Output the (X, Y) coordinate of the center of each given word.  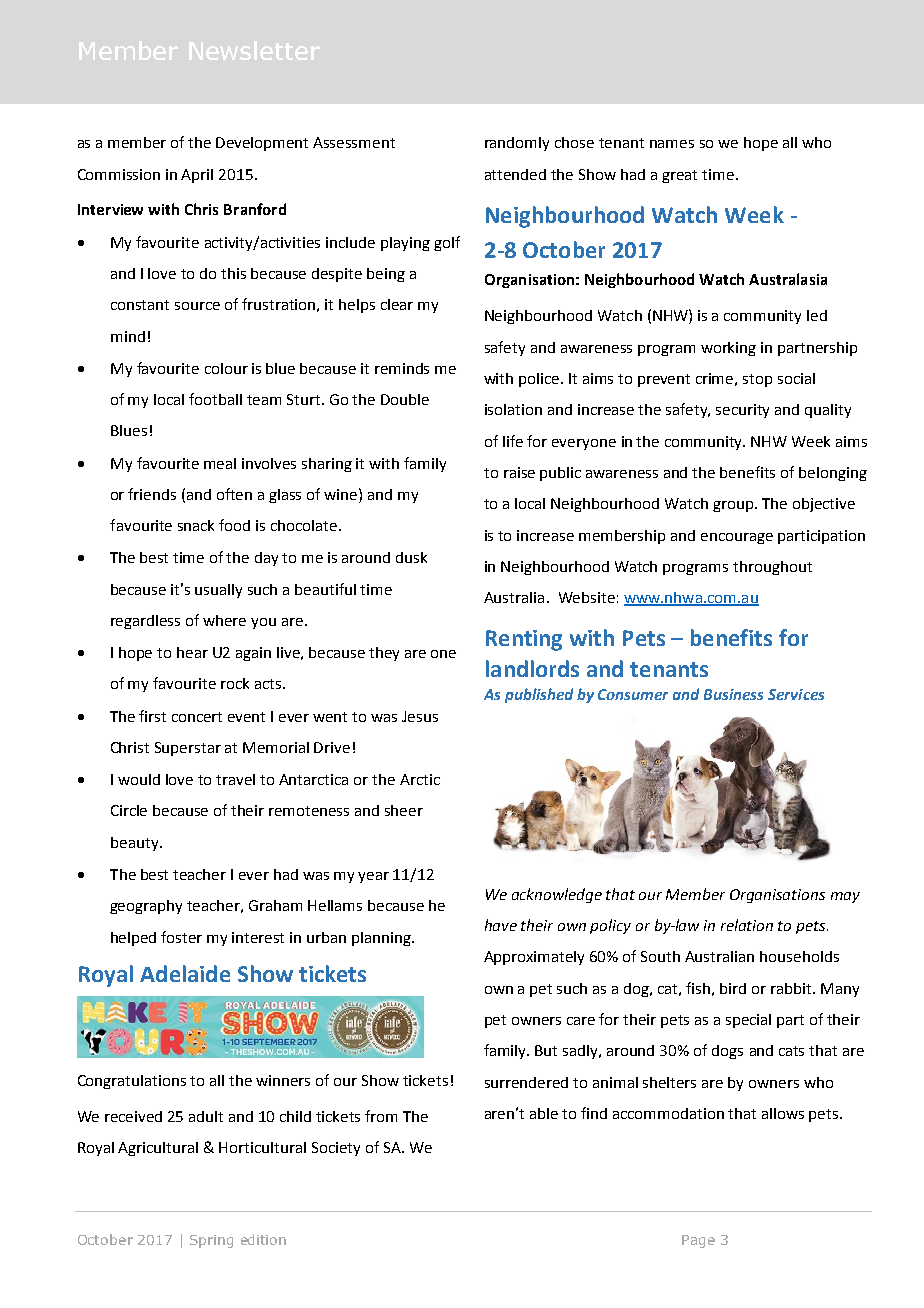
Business (733, 694)
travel (235, 779)
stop (757, 380)
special (748, 1021)
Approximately (534, 958)
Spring (211, 1241)
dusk (411, 557)
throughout (772, 568)
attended (515, 174)
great (679, 176)
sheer (404, 810)
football (215, 399)
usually (218, 591)
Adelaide (185, 973)
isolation (513, 409)
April (197, 176)
